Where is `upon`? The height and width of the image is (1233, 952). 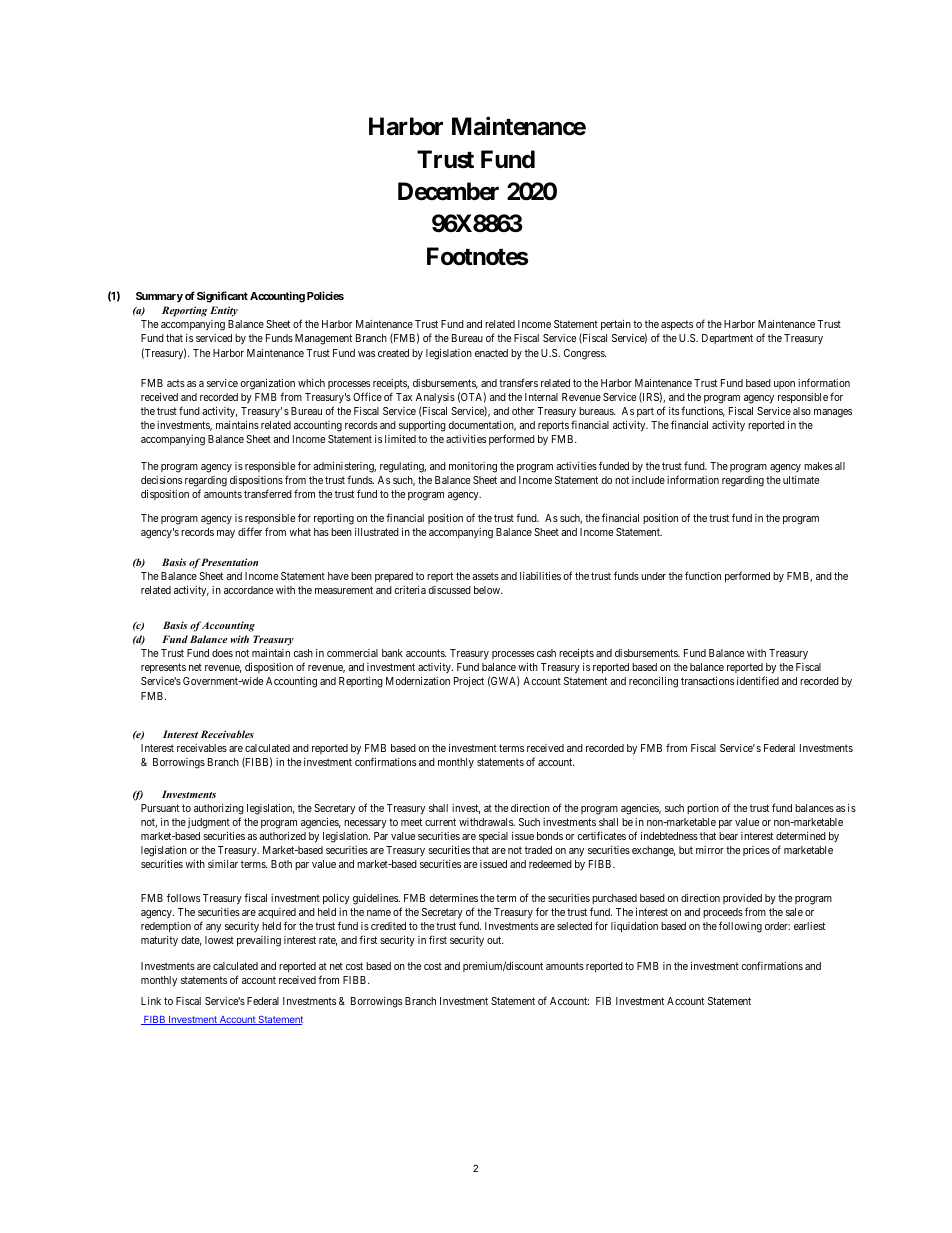
upon is located at coordinates (784, 385).
